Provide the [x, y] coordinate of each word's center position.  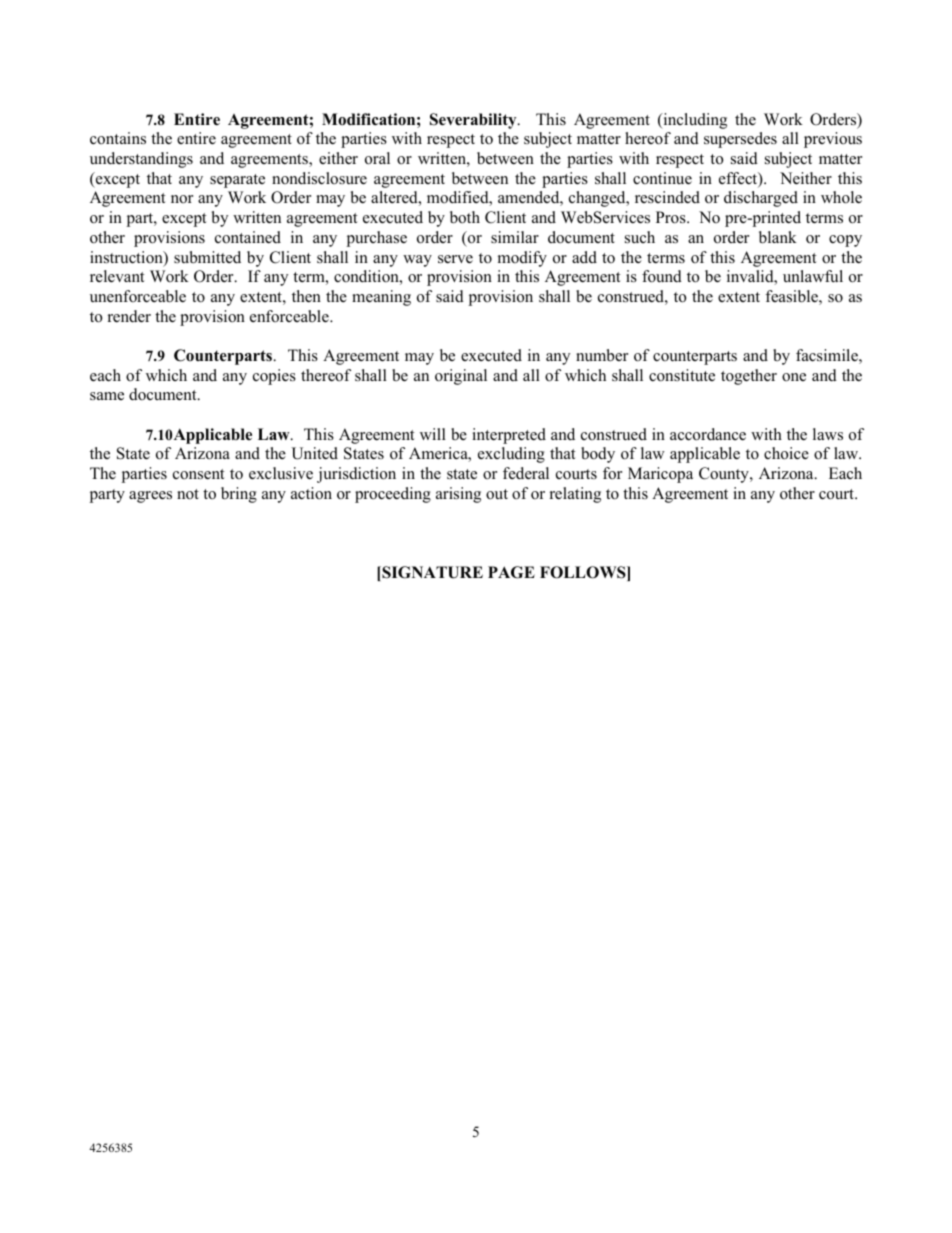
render [129, 316]
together [749, 377]
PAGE [511, 572]
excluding [511, 455]
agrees [150, 497]
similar [515, 237]
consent [198, 474]
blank [778, 237]
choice [786, 453]
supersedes [740, 140]
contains [118, 138]
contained [248, 237]
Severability [474, 121]
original [461, 377]
